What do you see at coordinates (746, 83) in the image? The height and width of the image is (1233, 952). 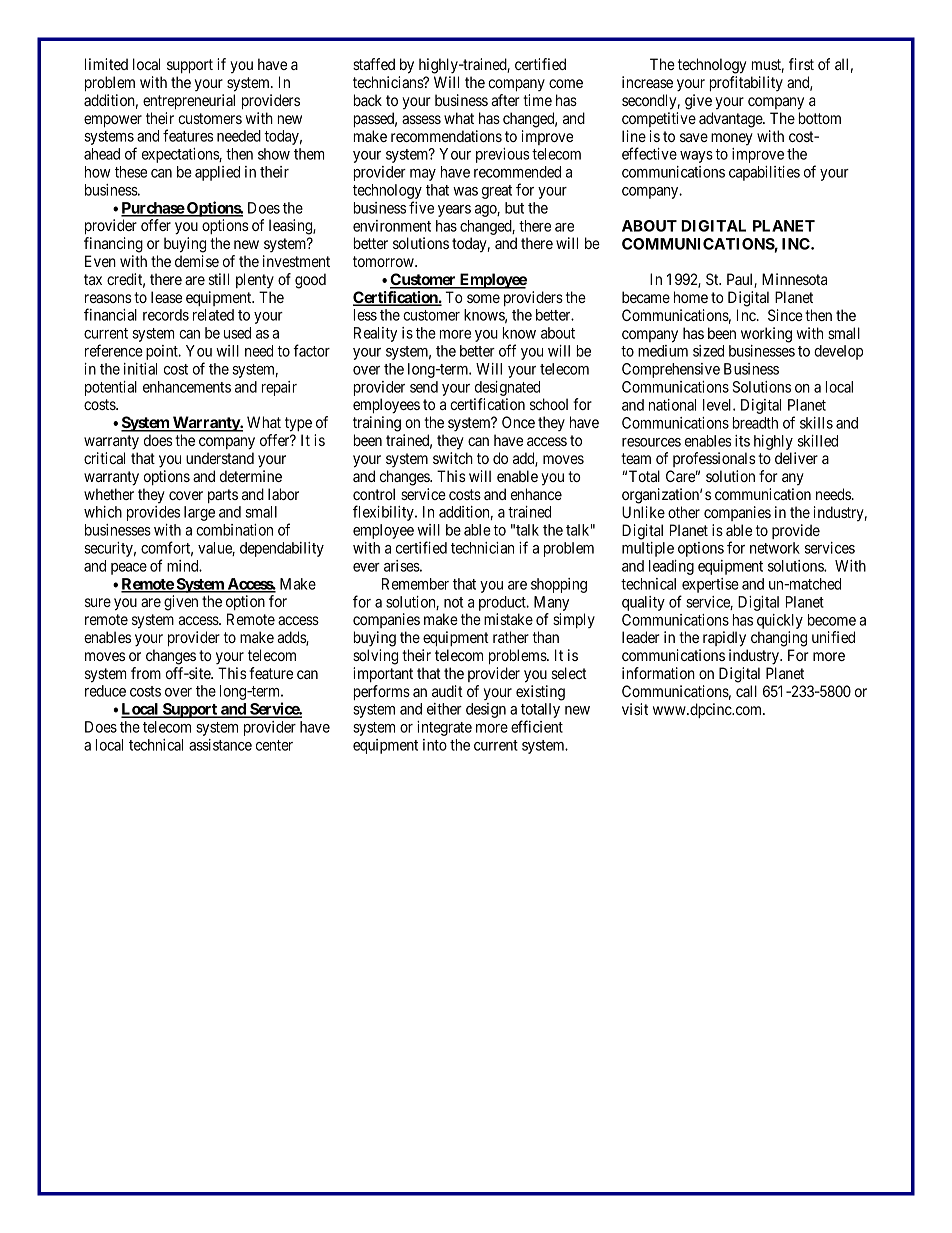 I see `profitability` at bounding box center [746, 83].
